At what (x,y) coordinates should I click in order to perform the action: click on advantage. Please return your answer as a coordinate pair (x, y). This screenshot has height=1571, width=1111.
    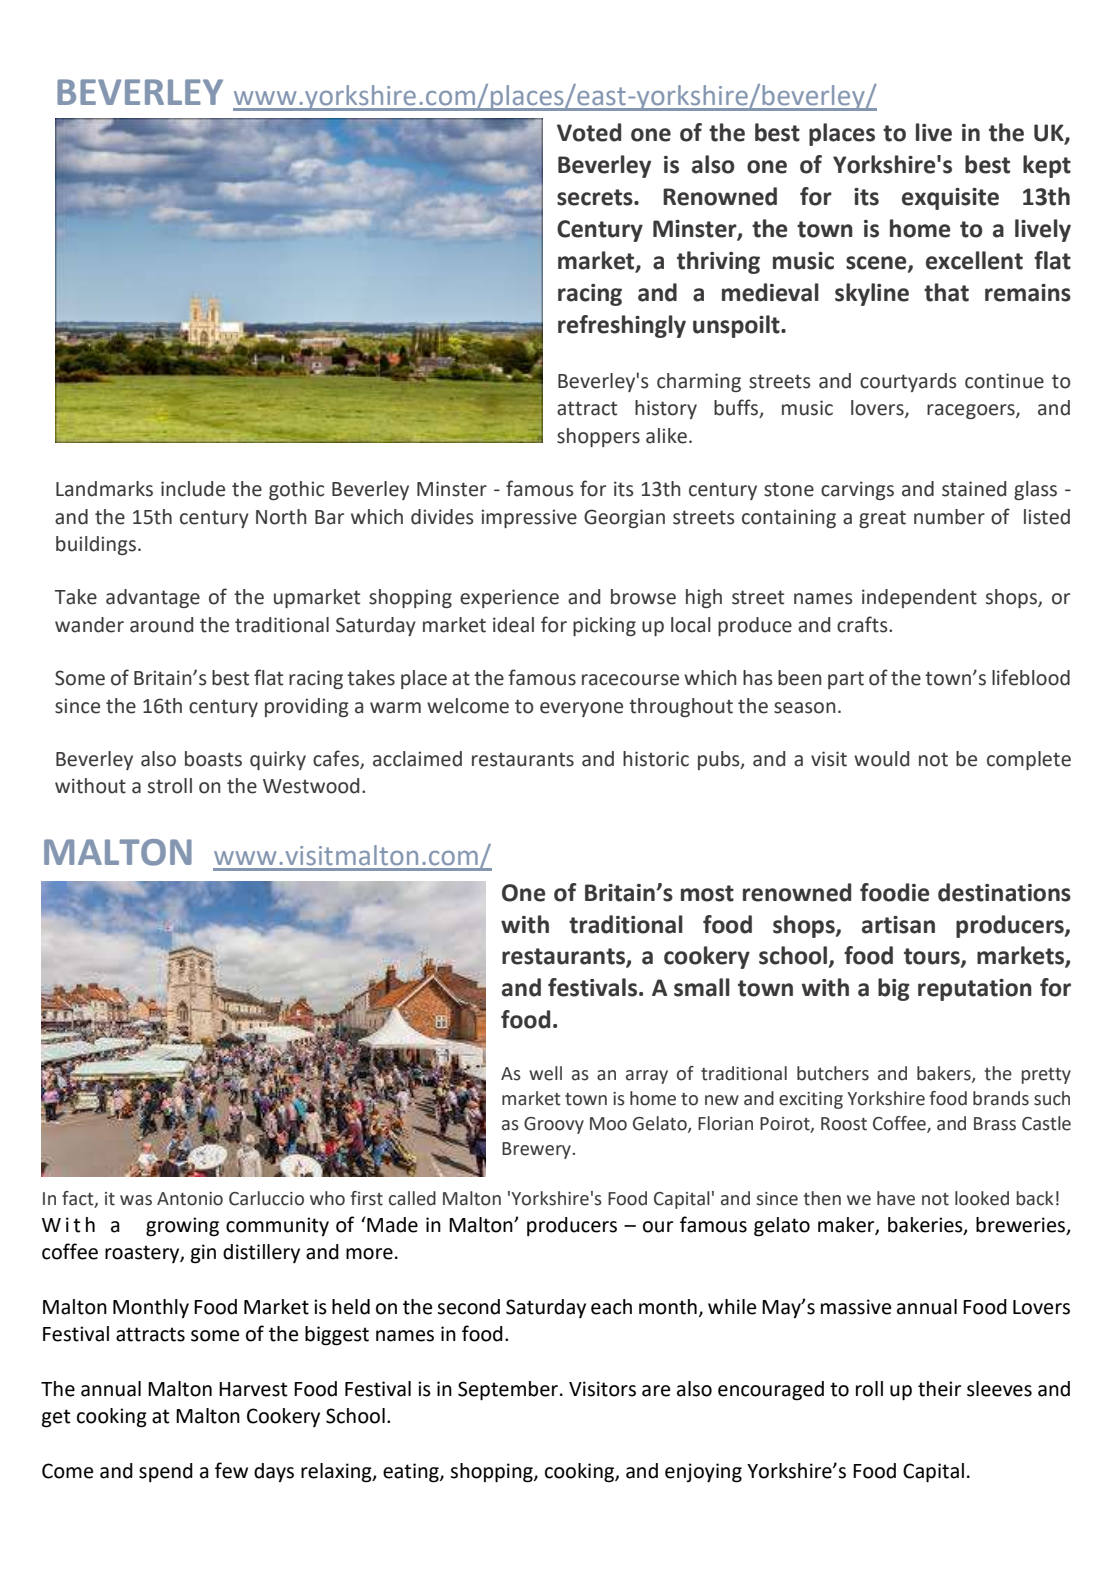
    Looking at the image, I should click on (153, 598).
